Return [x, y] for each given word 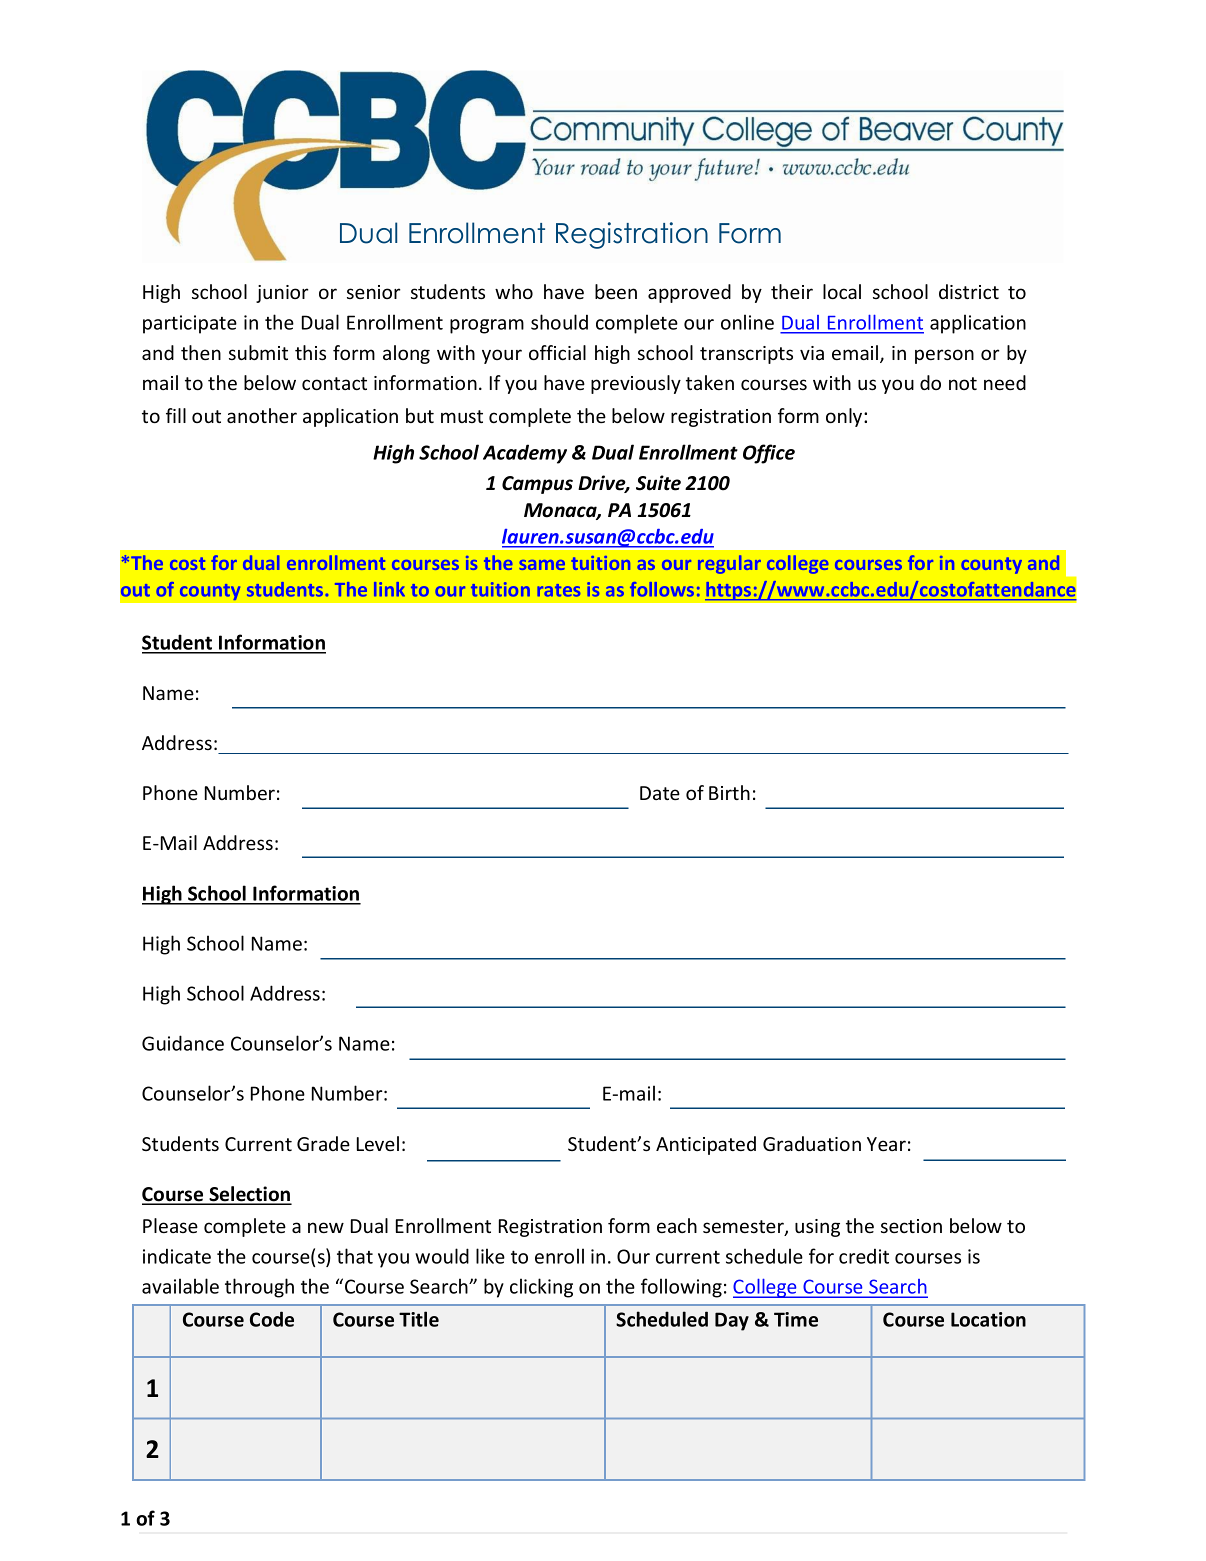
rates [558, 590]
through [259, 1288]
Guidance [183, 1043]
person [944, 356]
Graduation [812, 1143]
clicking [541, 1288]
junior [282, 294]
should [559, 322]
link [389, 589]
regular [729, 564]
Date [660, 793]
